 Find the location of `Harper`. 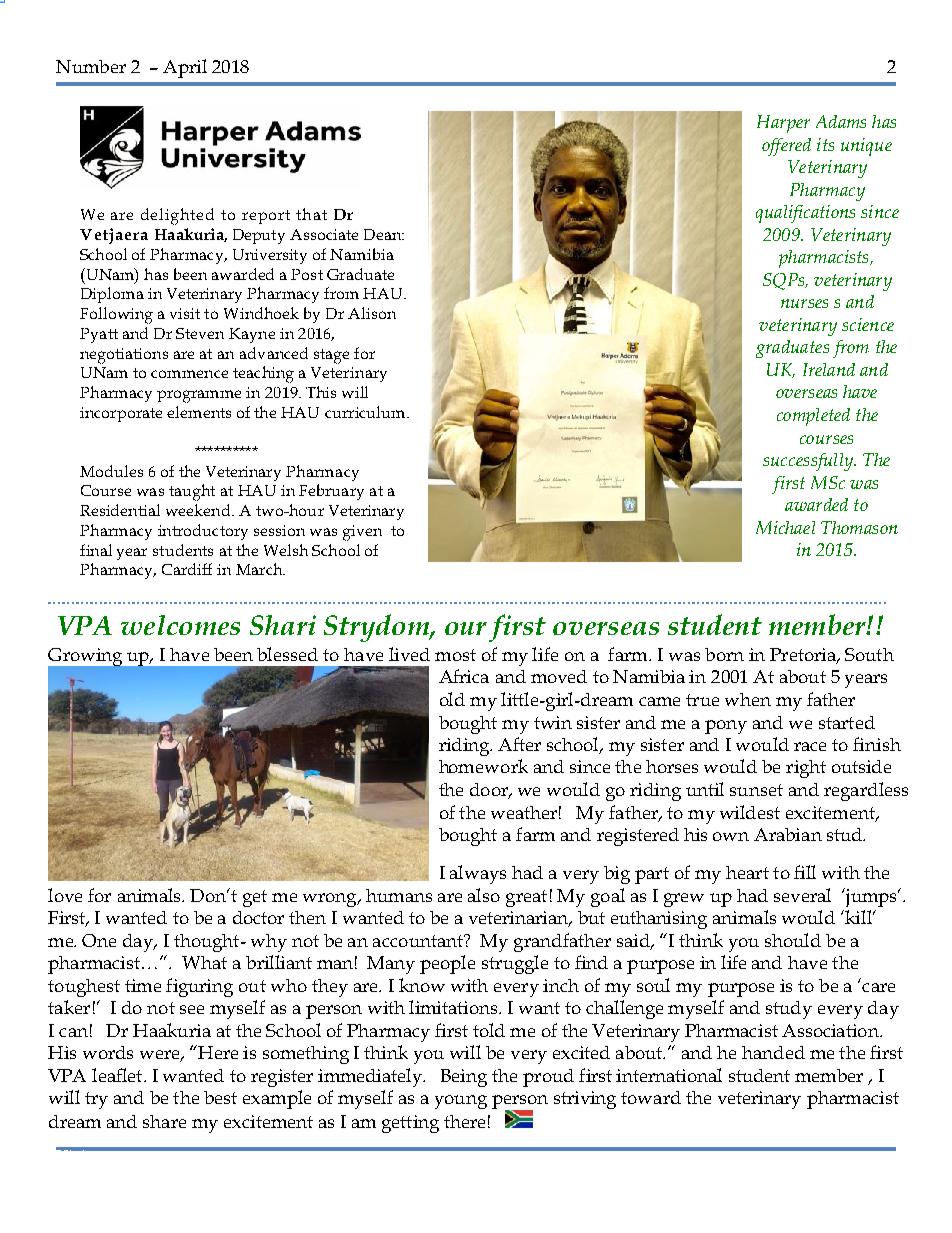

Harper is located at coordinates (783, 124).
